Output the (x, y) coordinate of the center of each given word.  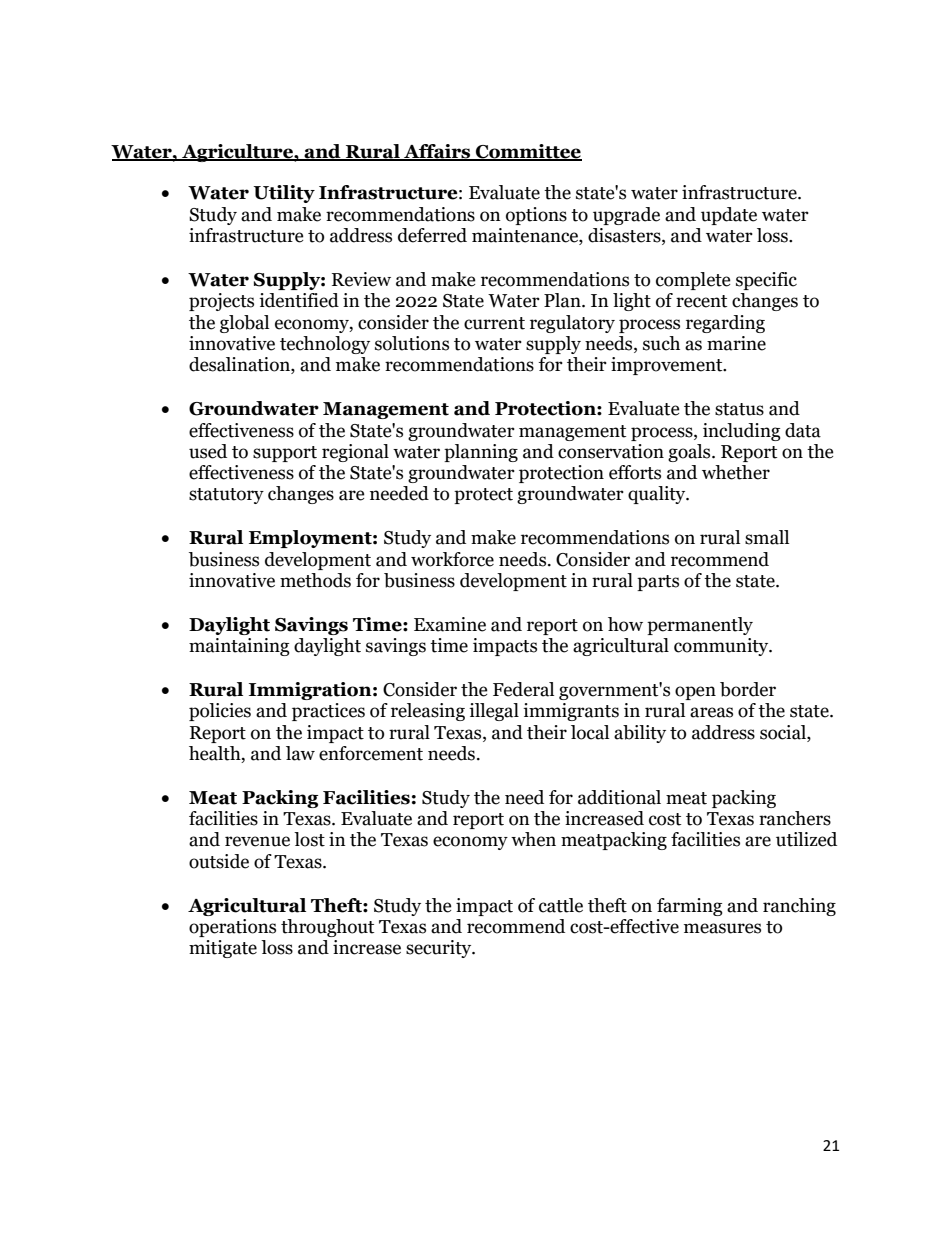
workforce (452, 559)
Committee (528, 152)
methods (315, 580)
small (767, 537)
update (729, 216)
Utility (284, 194)
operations (232, 928)
